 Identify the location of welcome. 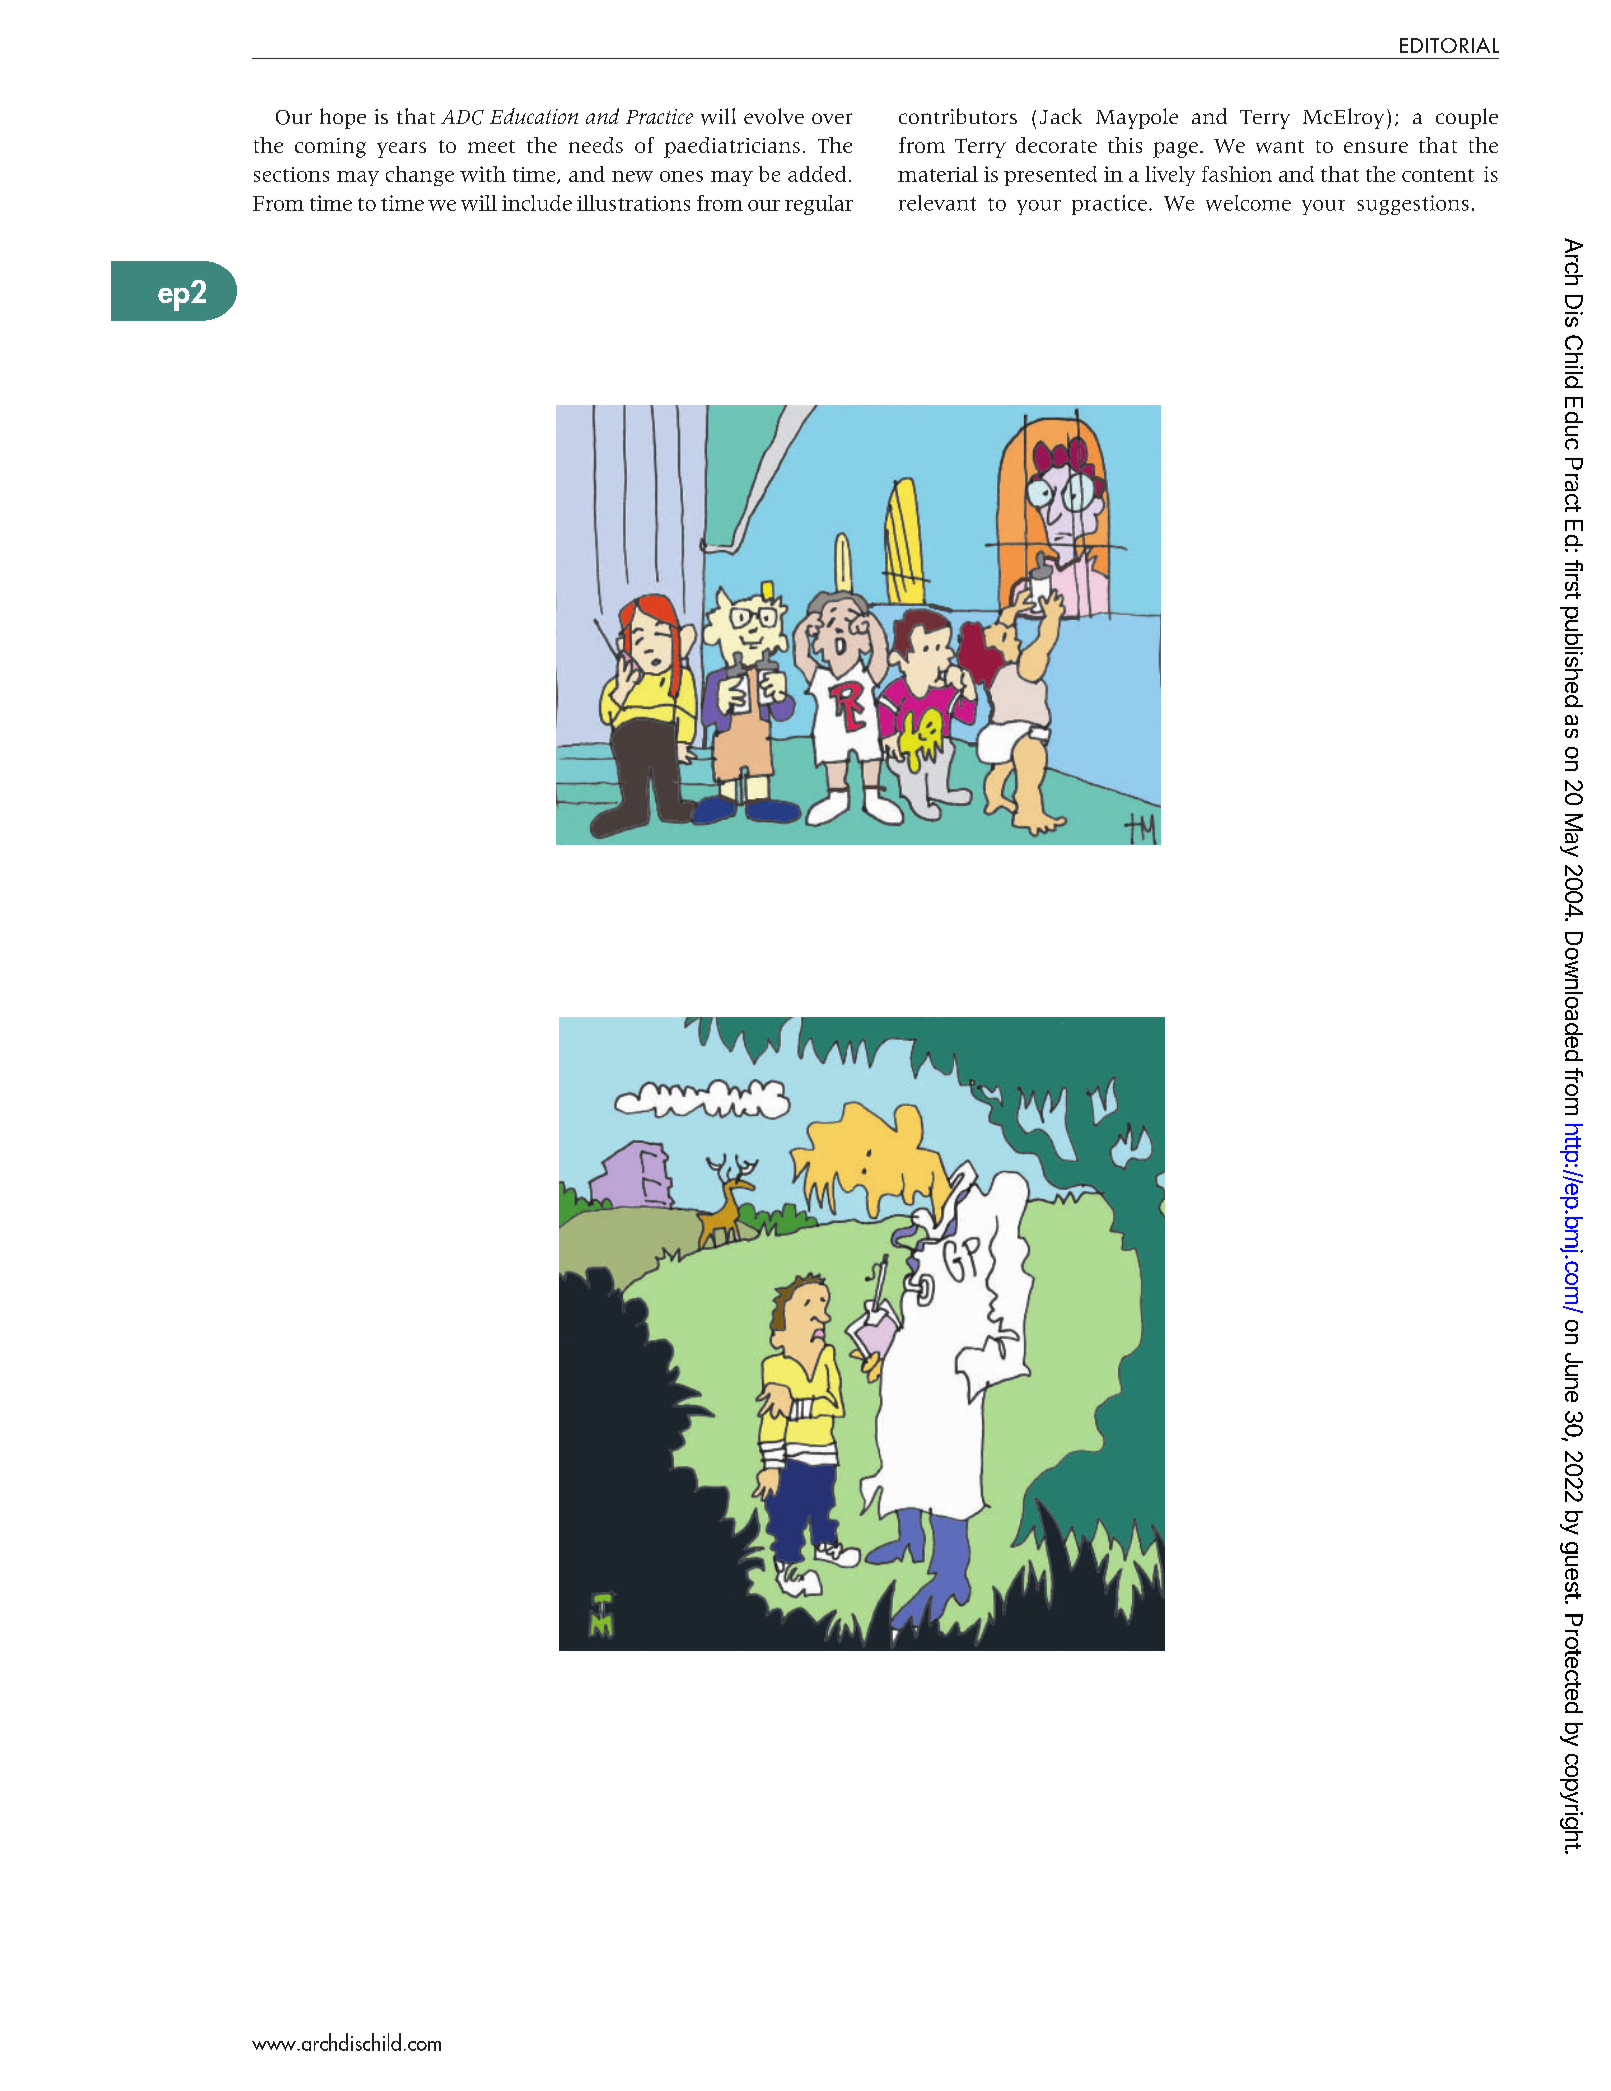
(1248, 203).
